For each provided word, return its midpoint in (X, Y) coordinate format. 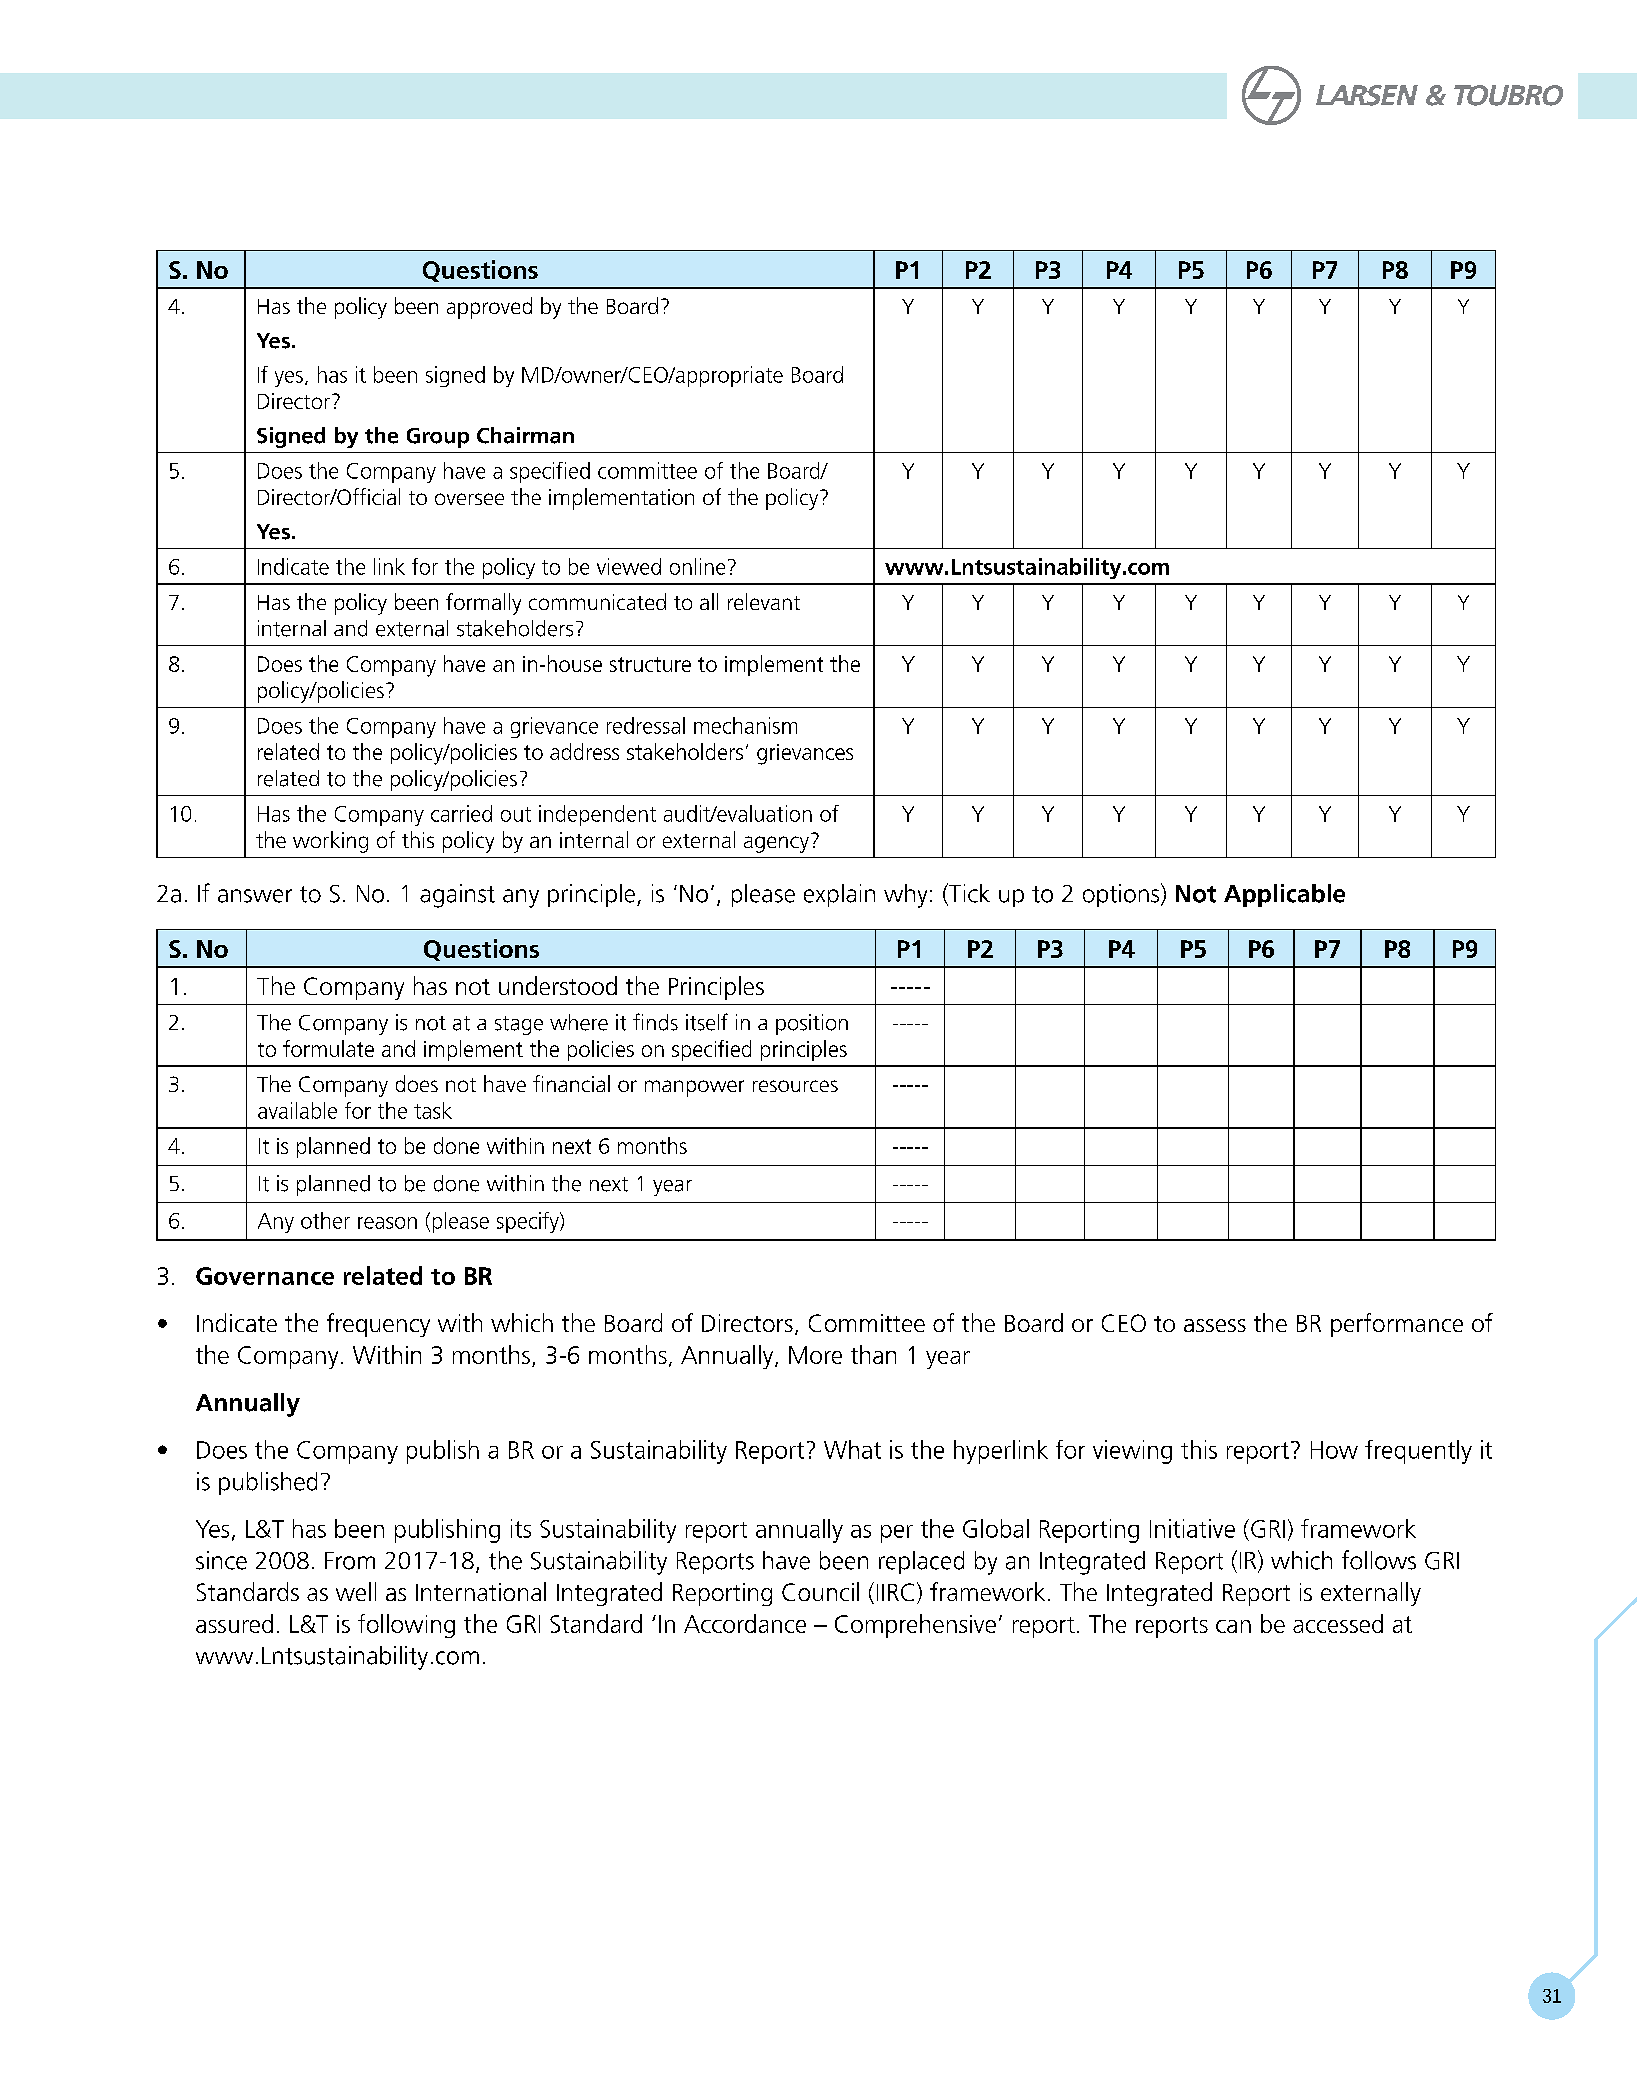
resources (795, 1086)
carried (461, 813)
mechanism (745, 725)
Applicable (1284, 895)
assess (1215, 1325)
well (356, 1591)
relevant (764, 601)
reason (387, 1223)
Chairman (525, 435)
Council (820, 1591)
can (1233, 1626)
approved (489, 308)
